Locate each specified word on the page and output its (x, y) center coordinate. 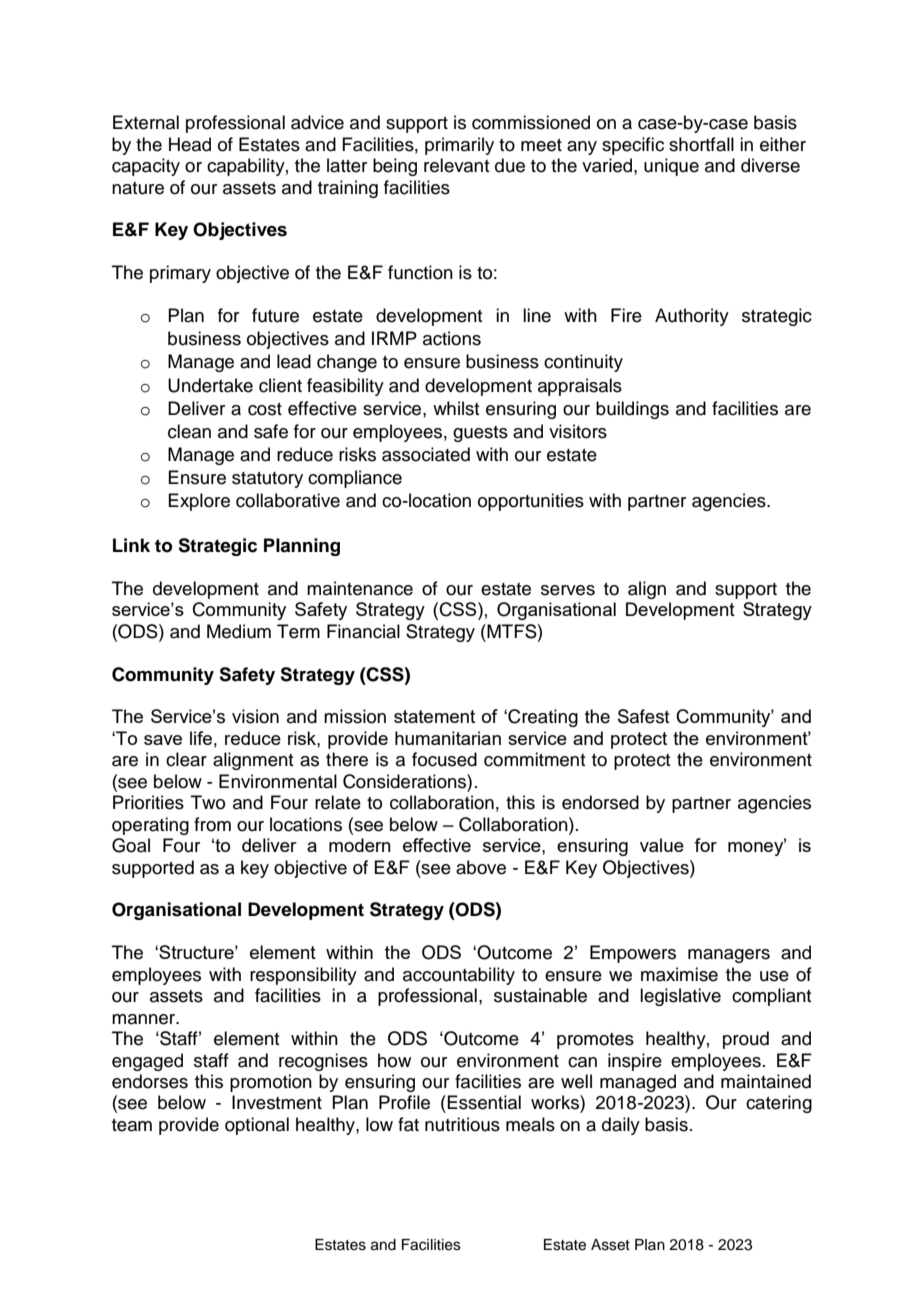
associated (426, 454)
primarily (459, 146)
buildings (632, 410)
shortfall (701, 144)
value (662, 845)
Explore (199, 502)
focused (444, 759)
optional (257, 1126)
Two (208, 802)
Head (190, 144)
